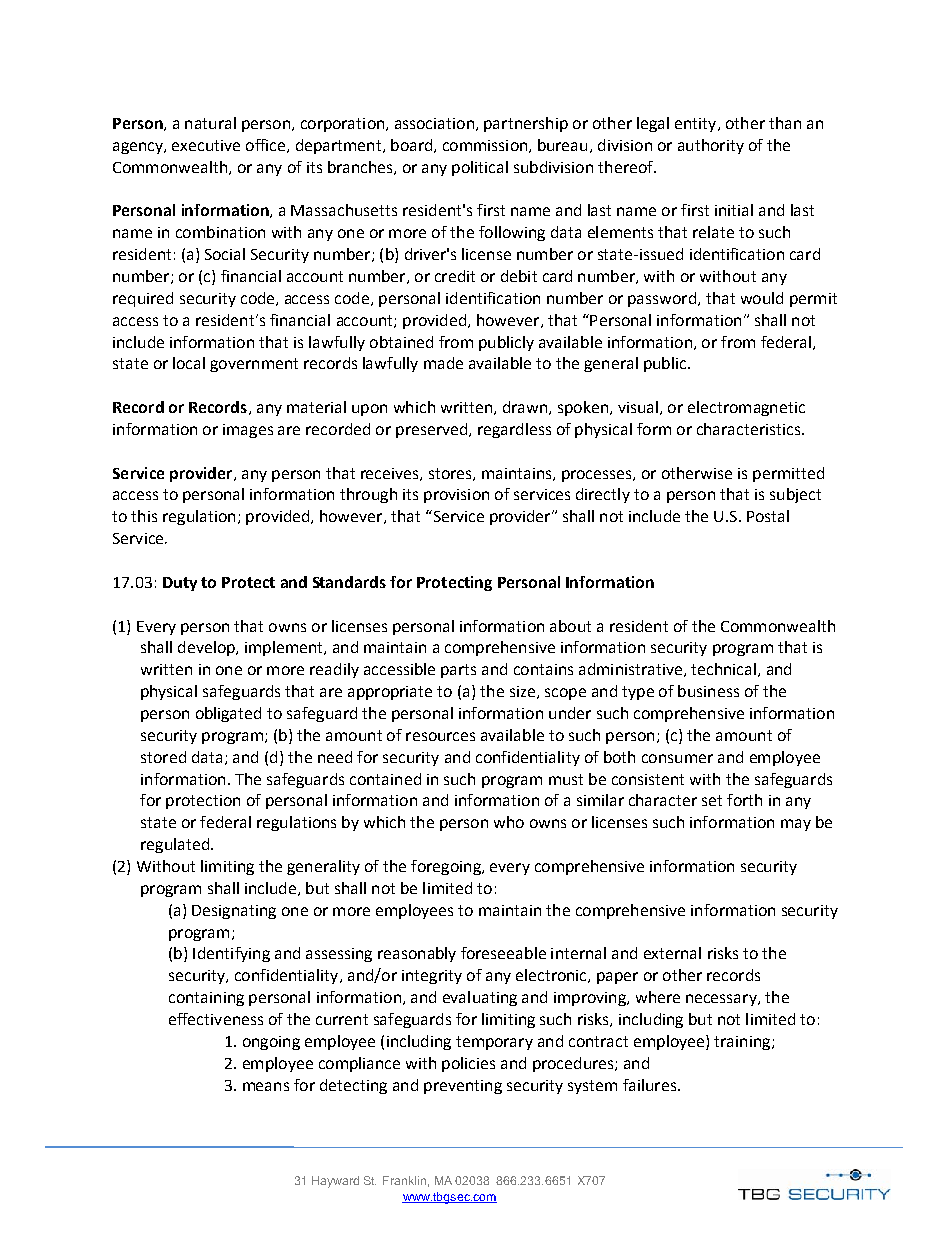  What do you see at coordinates (711, 146) in the document?
I see `authority` at bounding box center [711, 146].
